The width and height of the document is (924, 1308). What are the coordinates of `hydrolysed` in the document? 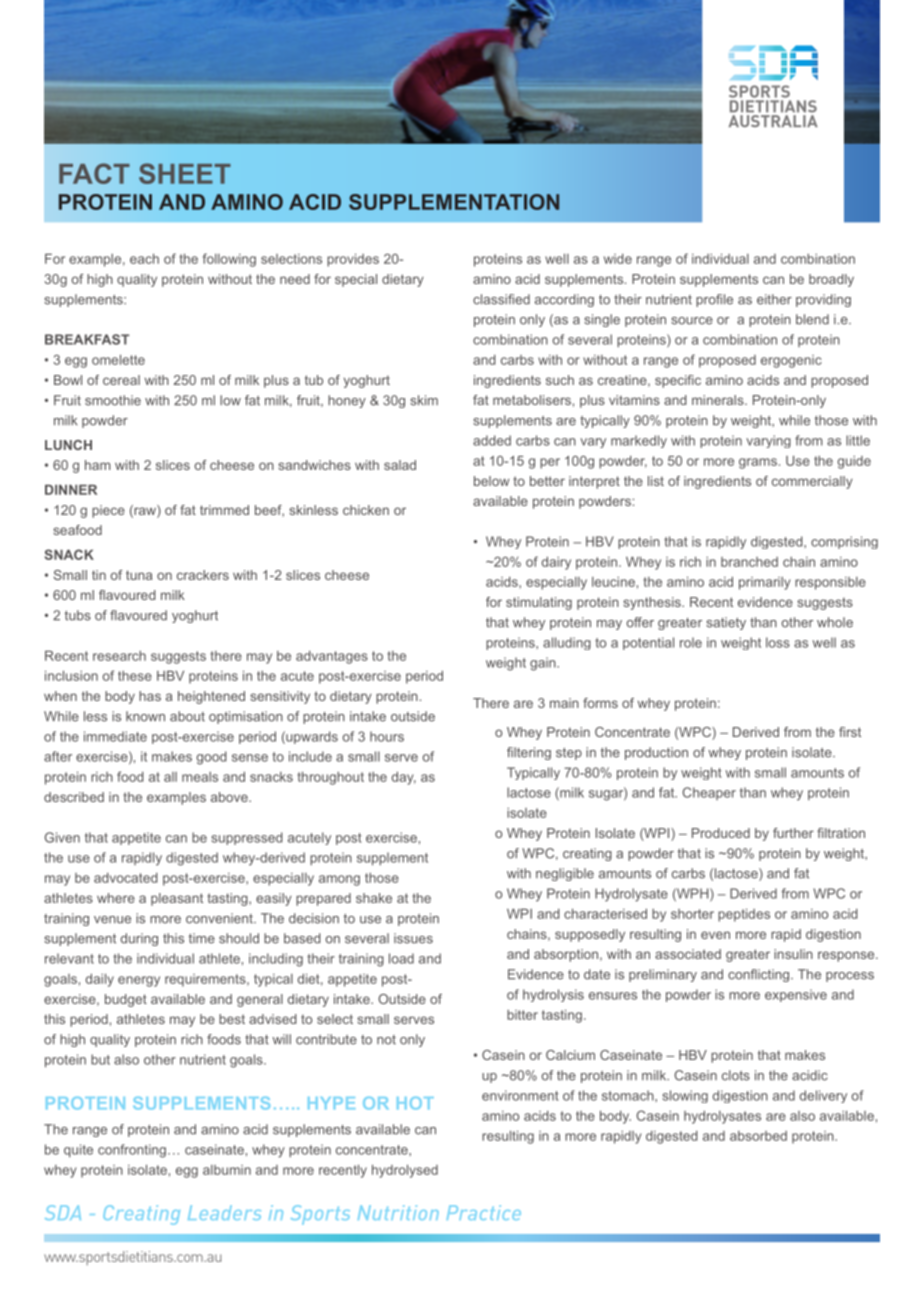 It's located at (405, 1171).
